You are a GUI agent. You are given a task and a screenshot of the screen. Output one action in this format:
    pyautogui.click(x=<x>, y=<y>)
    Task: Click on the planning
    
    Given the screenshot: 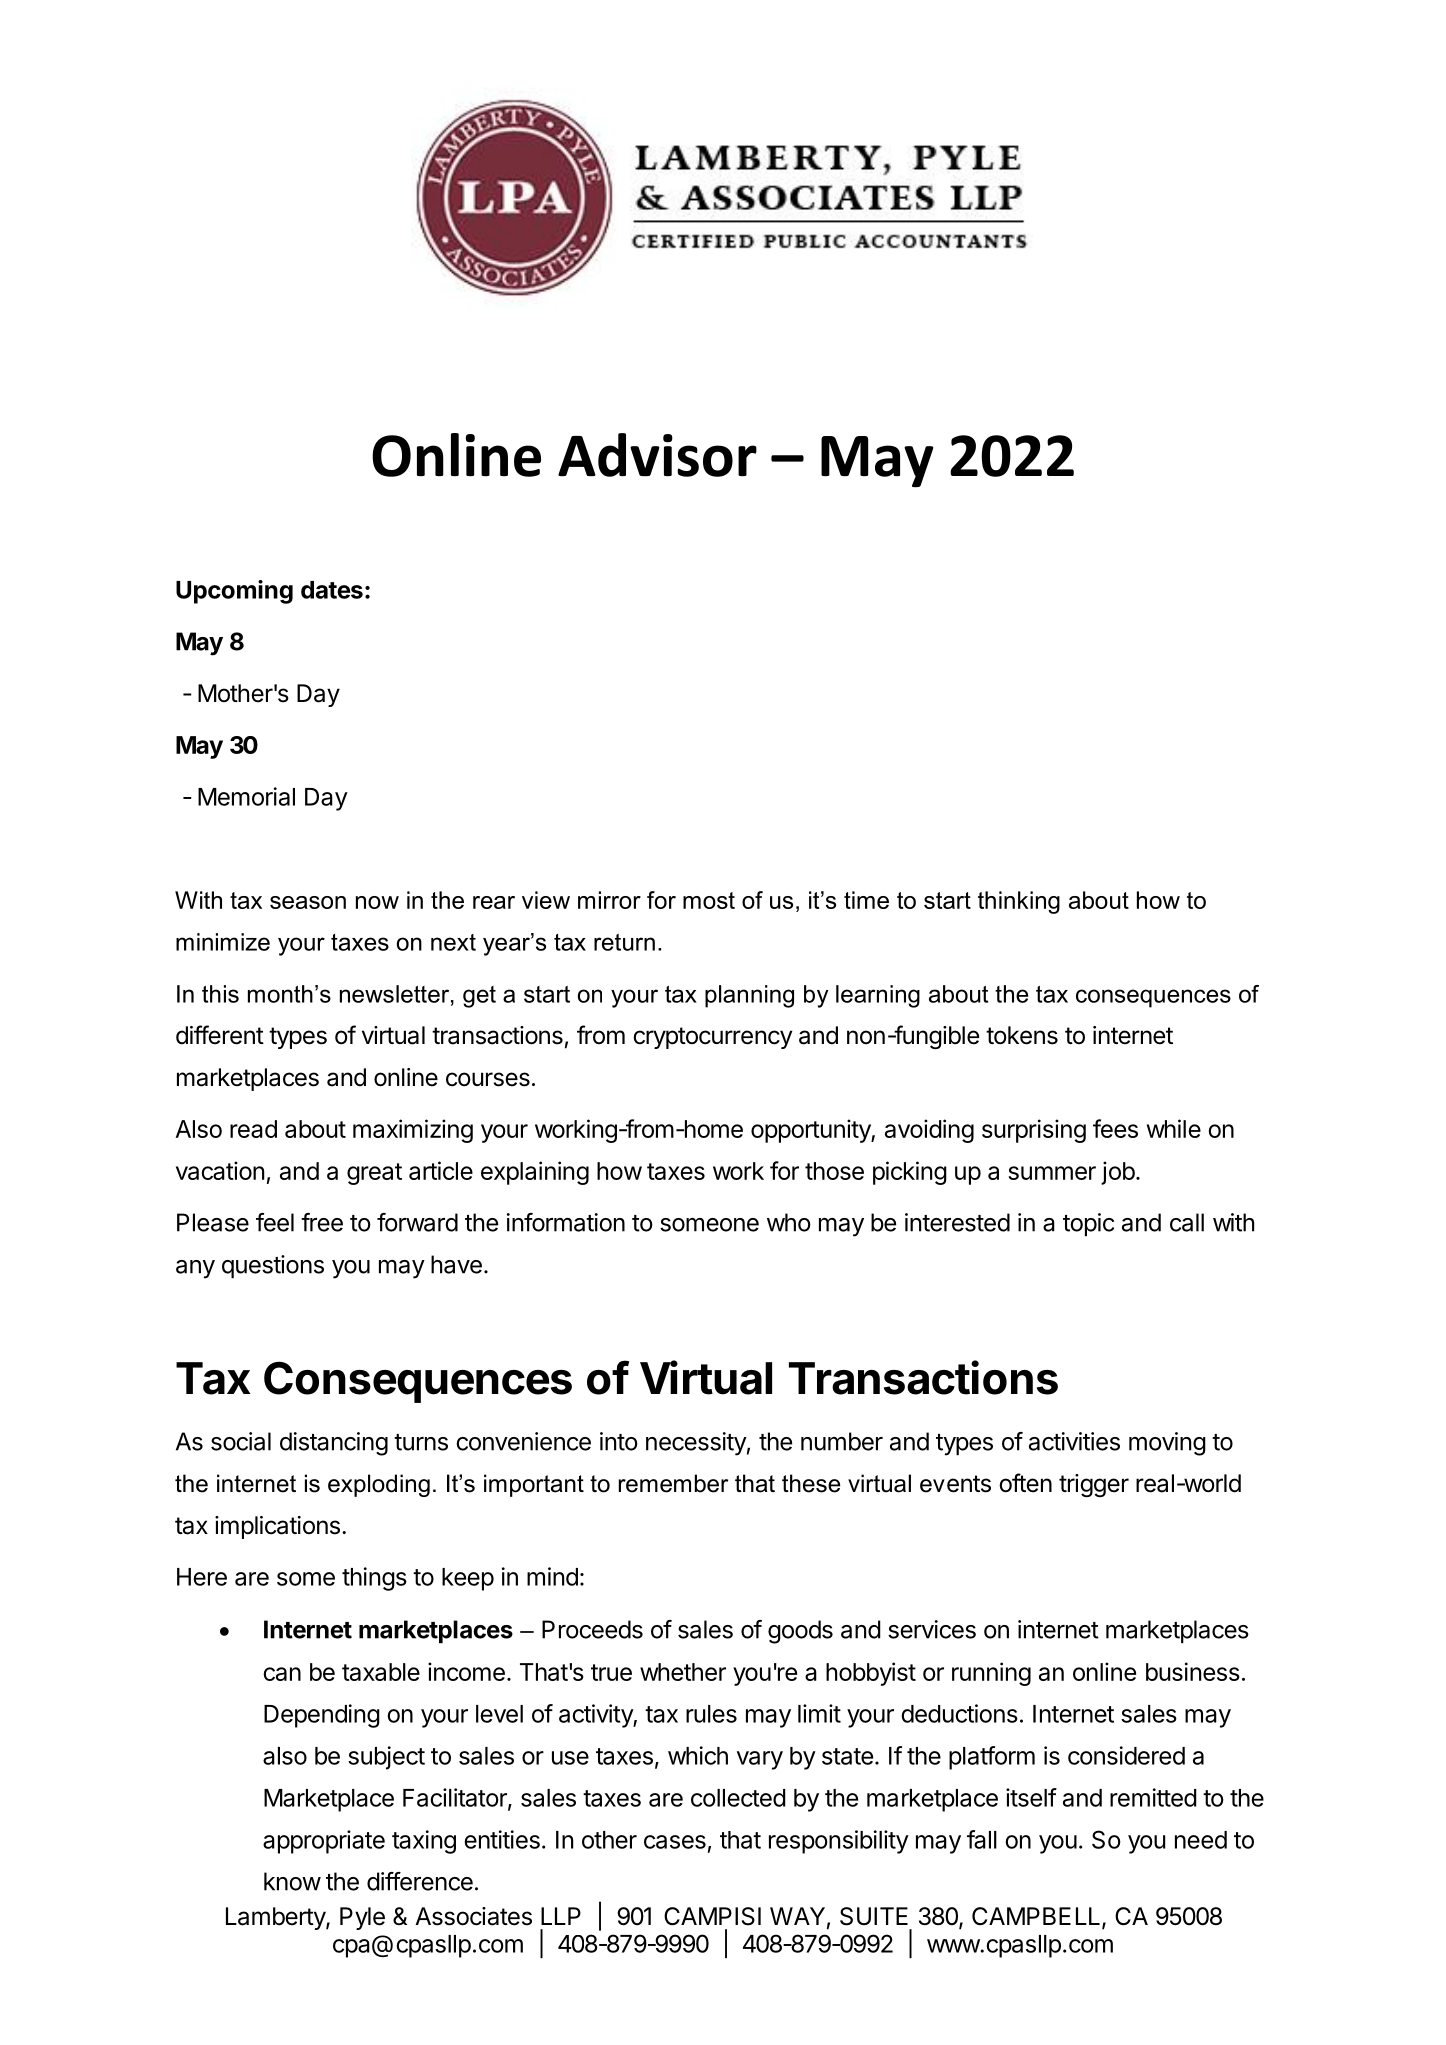 What is the action you would take?
    pyautogui.click(x=749, y=996)
